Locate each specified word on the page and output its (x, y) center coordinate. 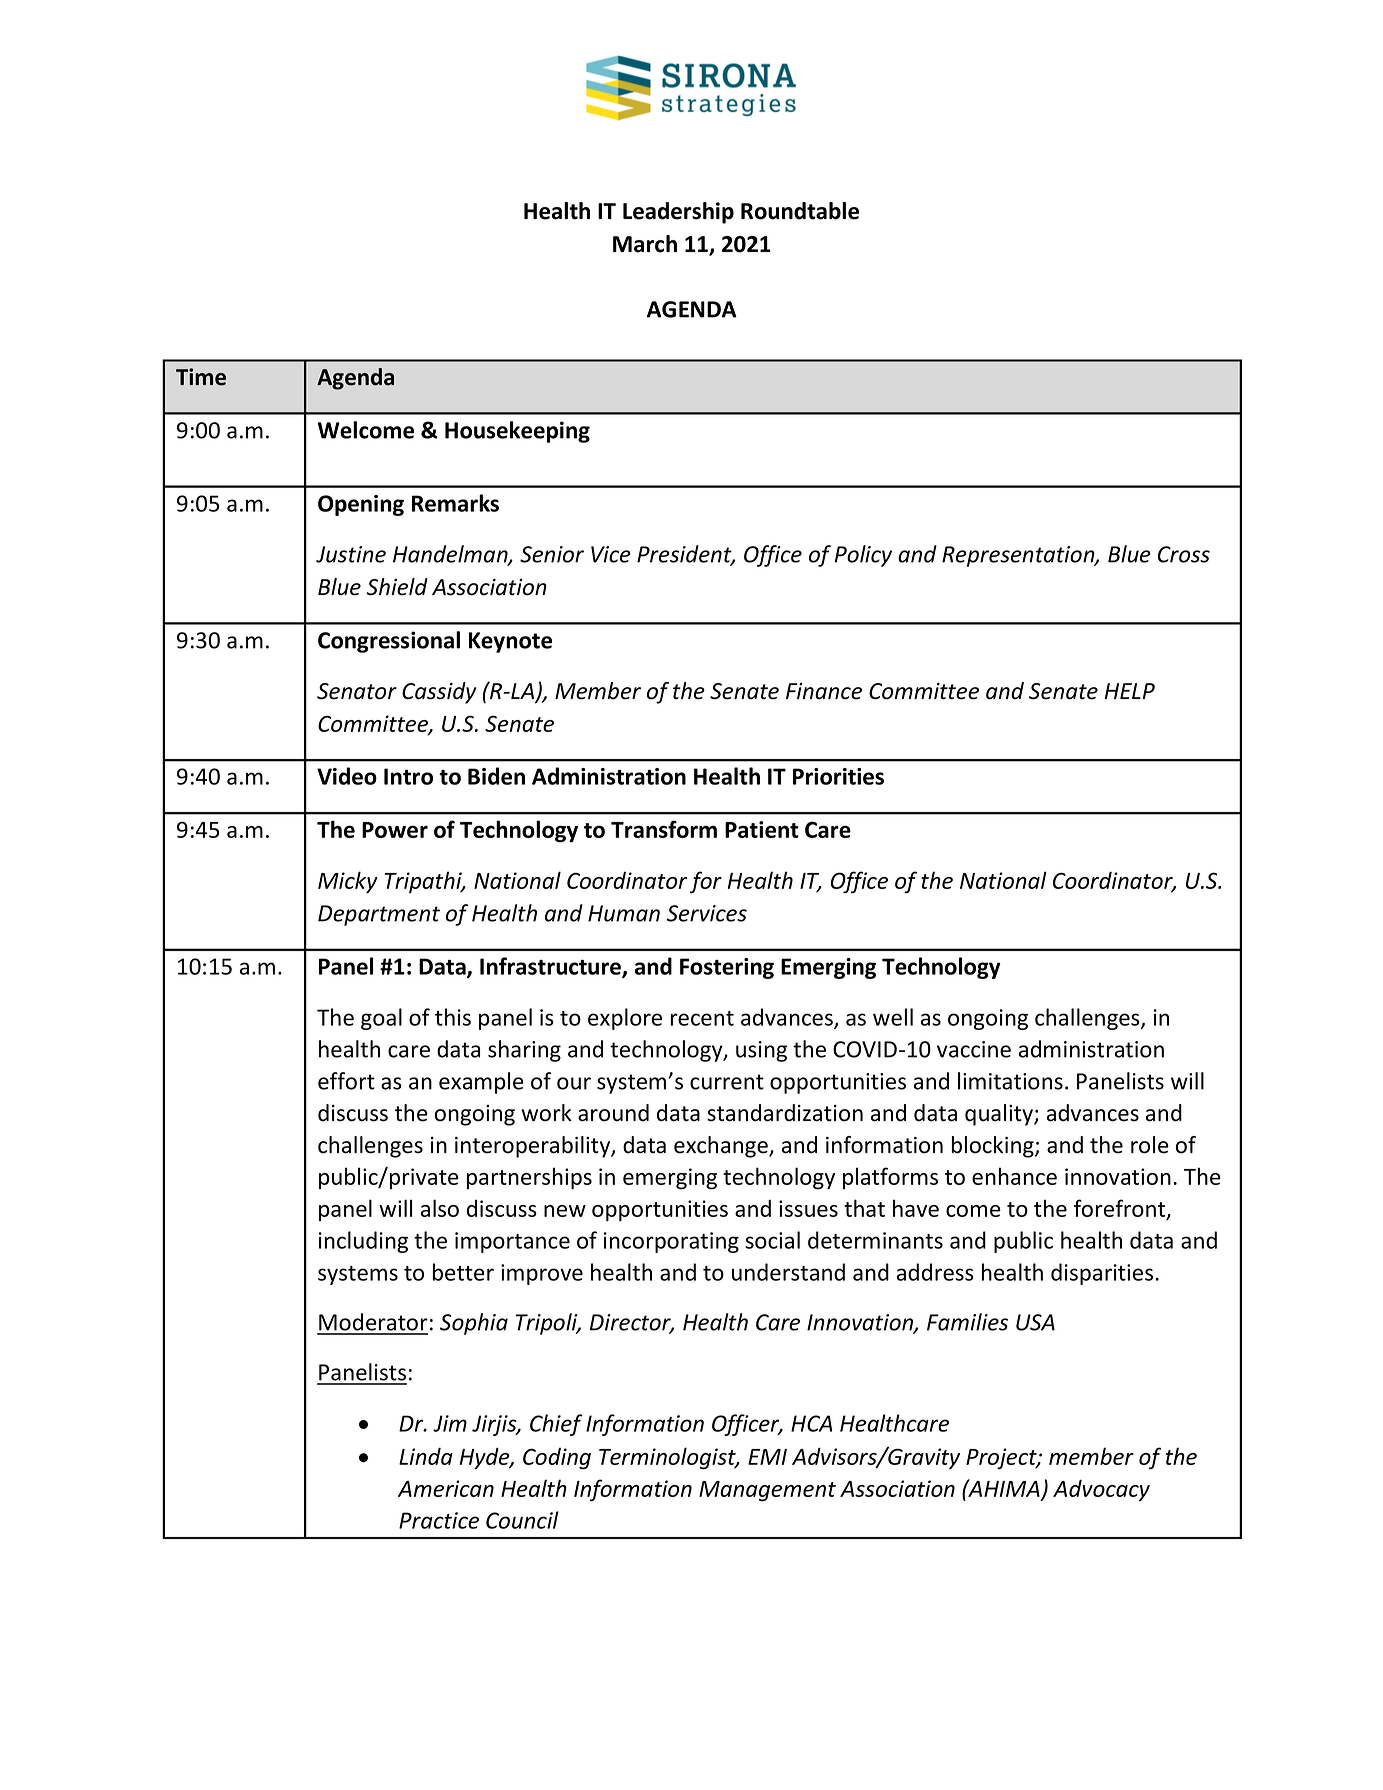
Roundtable (800, 211)
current (727, 1082)
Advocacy (1101, 1491)
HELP (1130, 691)
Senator (357, 691)
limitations (1010, 1081)
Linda (426, 1456)
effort (346, 1081)
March (645, 244)
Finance (824, 691)
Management (767, 1491)
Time (201, 377)
